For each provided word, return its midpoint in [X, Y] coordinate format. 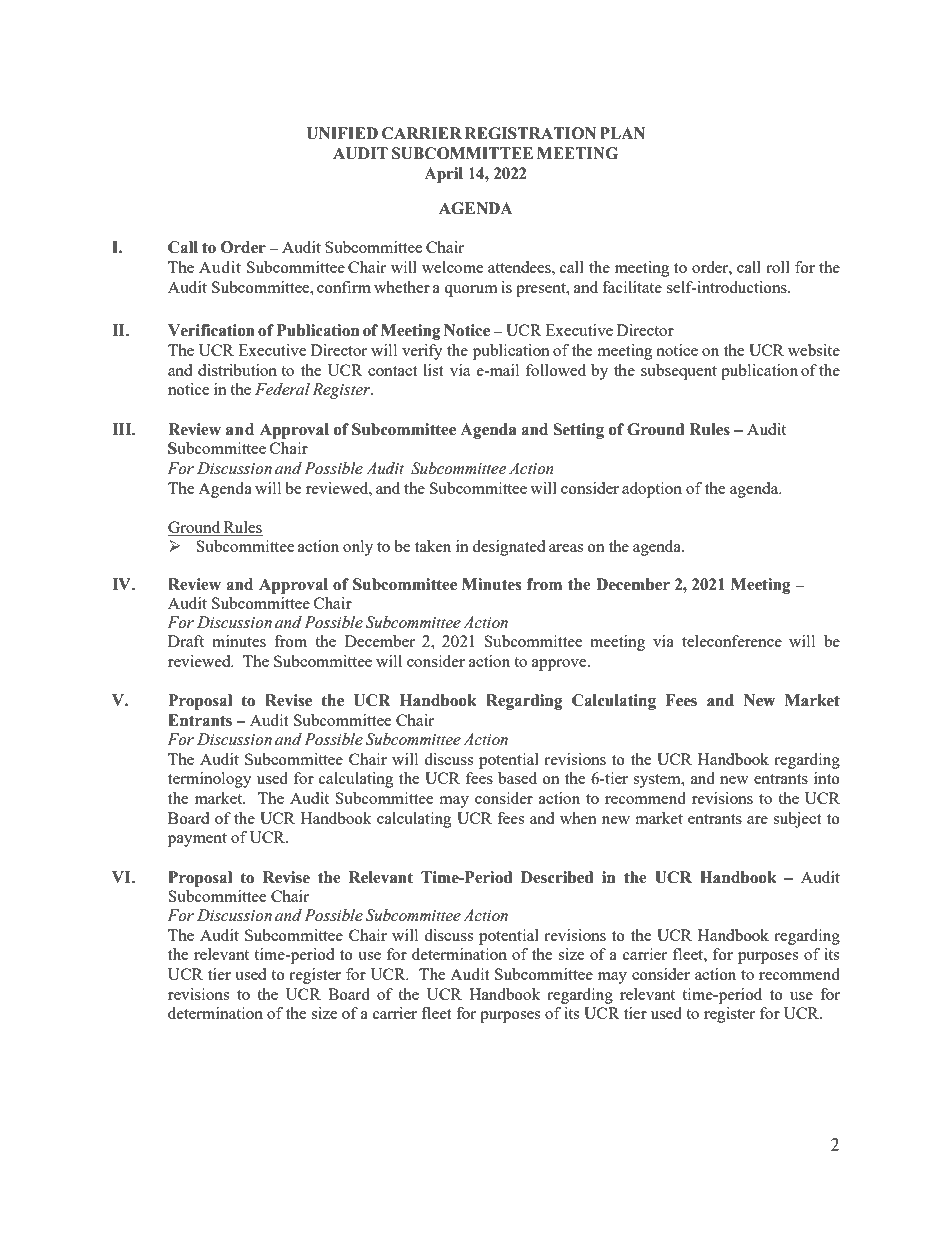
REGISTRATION [530, 133]
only [358, 548]
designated [508, 548]
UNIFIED [342, 133]
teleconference [732, 641]
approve [560, 665]
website [814, 350]
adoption [652, 490]
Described [557, 877]
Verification [211, 330]
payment [197, 840]
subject [797, 820]
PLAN [622, 133]
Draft [186, 641]
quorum [471, 291]
